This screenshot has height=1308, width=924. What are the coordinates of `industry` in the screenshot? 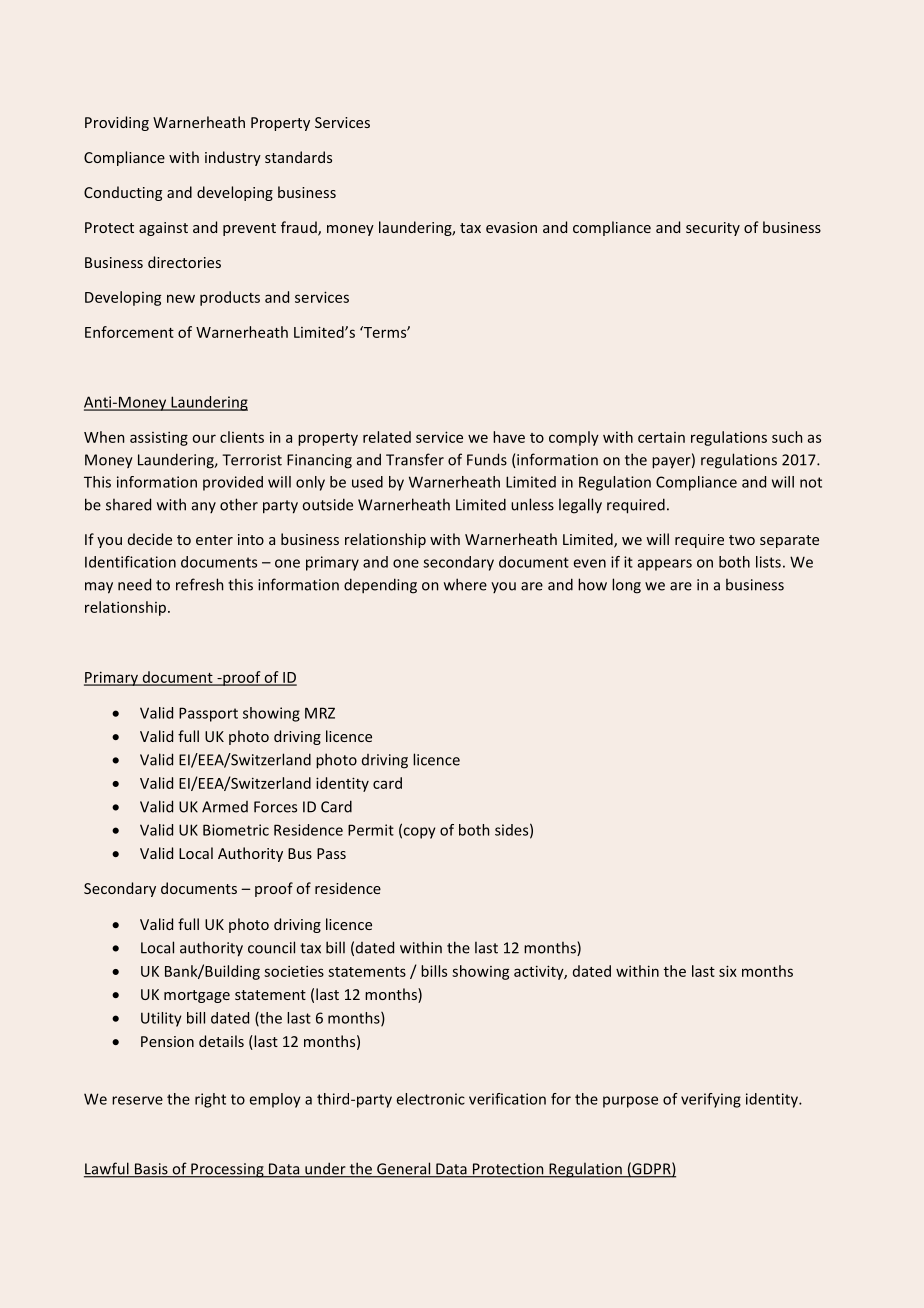 It's located at (233, 158).
